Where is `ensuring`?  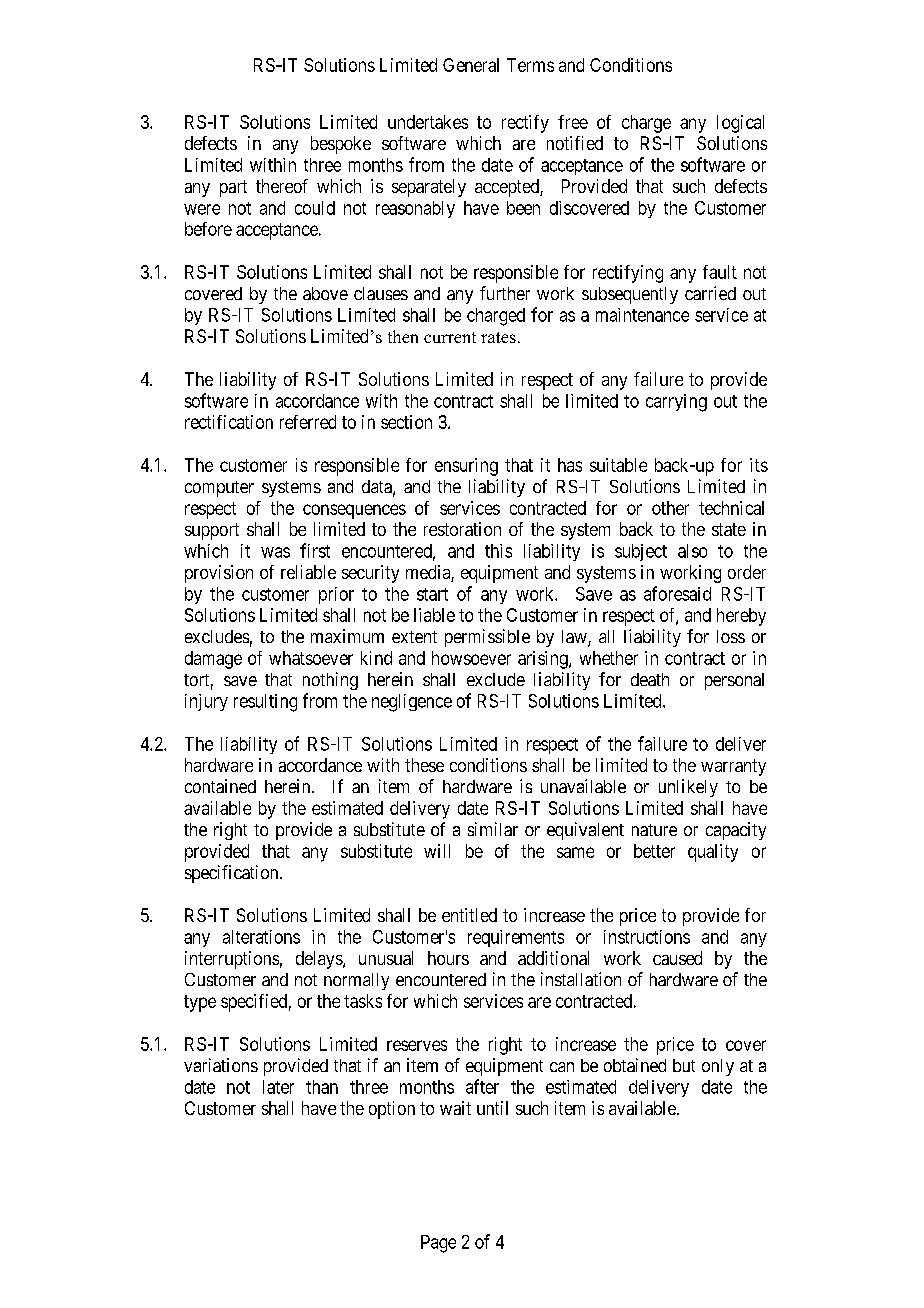
ensuring is located at coordinates (466, 467).
